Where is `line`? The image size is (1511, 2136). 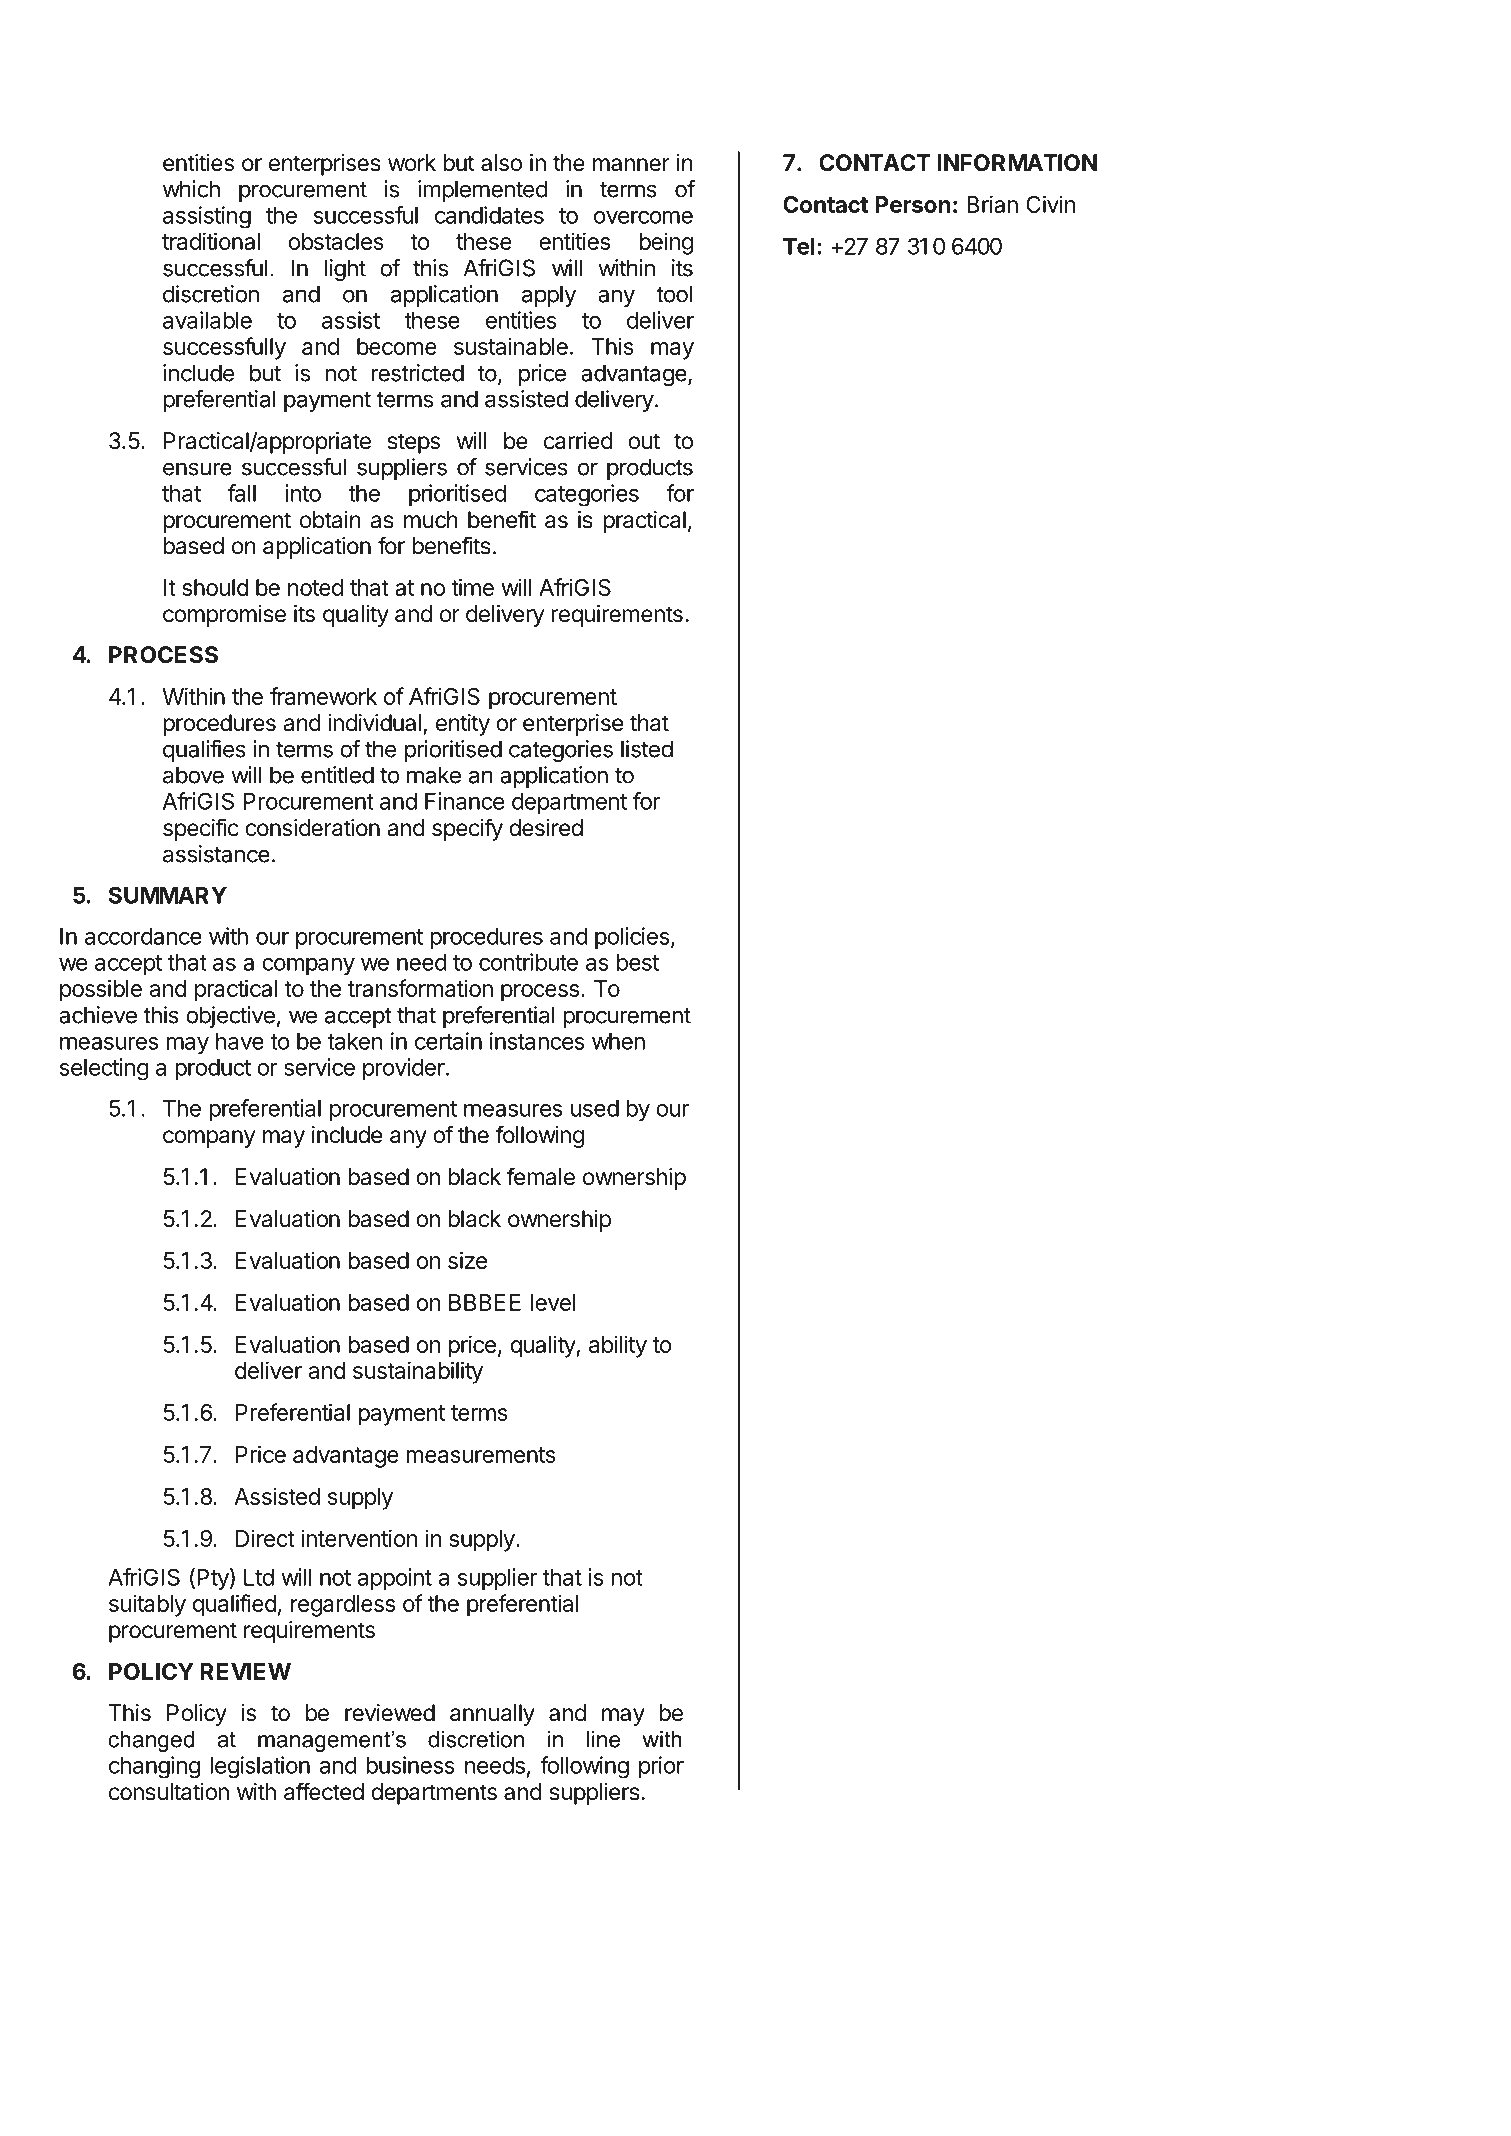
line is located at coordinates (604, 1739).
